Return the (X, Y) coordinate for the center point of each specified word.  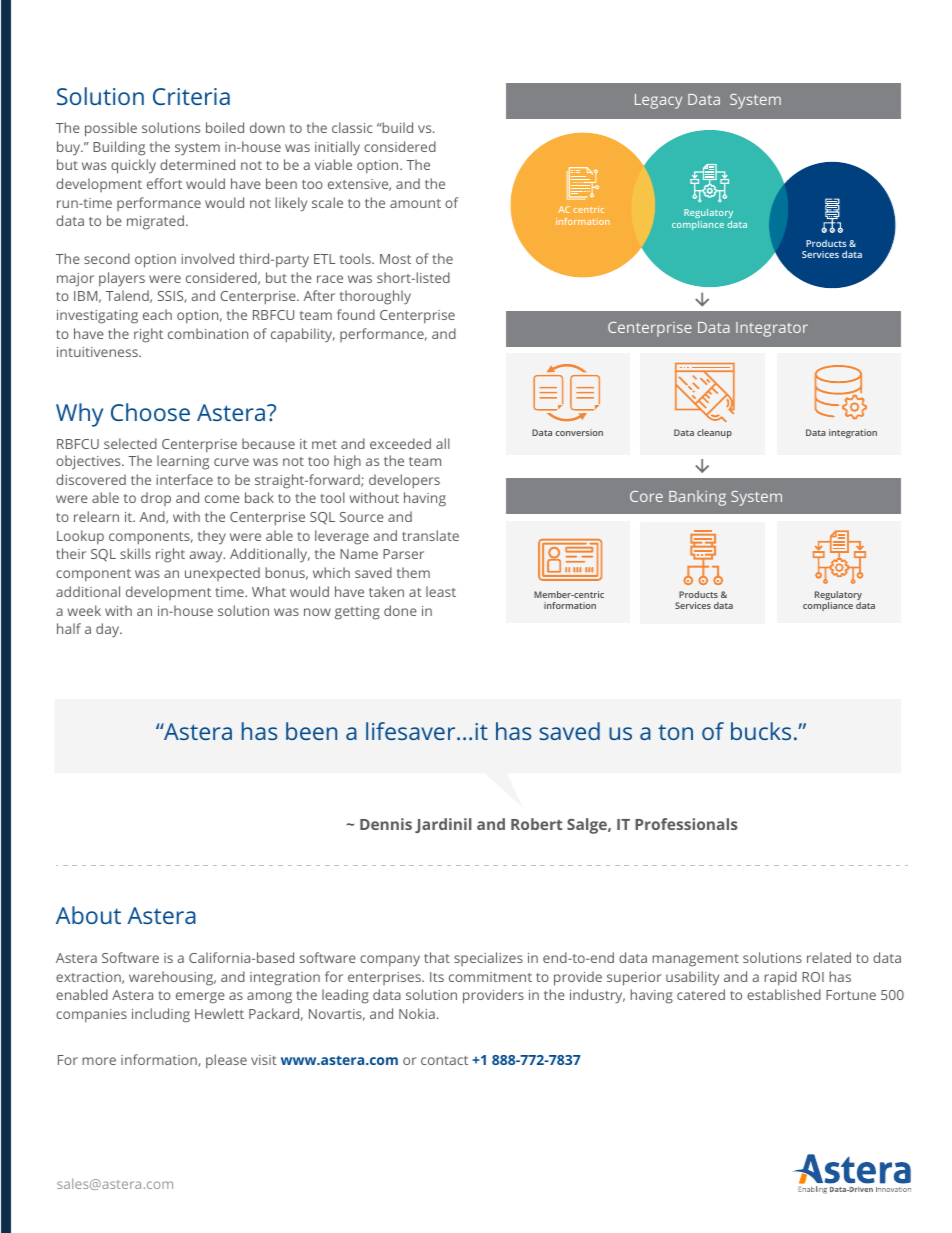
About (88, 915)
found (356, 314)
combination (208, 333)
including (161, 1015)
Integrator (772, 329)
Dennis (386, 824)
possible (111, 129)
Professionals (686, 824)
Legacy (658, 101)
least (441, 591)
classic (352, 127)
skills (135, 553)
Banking (697, 498)
